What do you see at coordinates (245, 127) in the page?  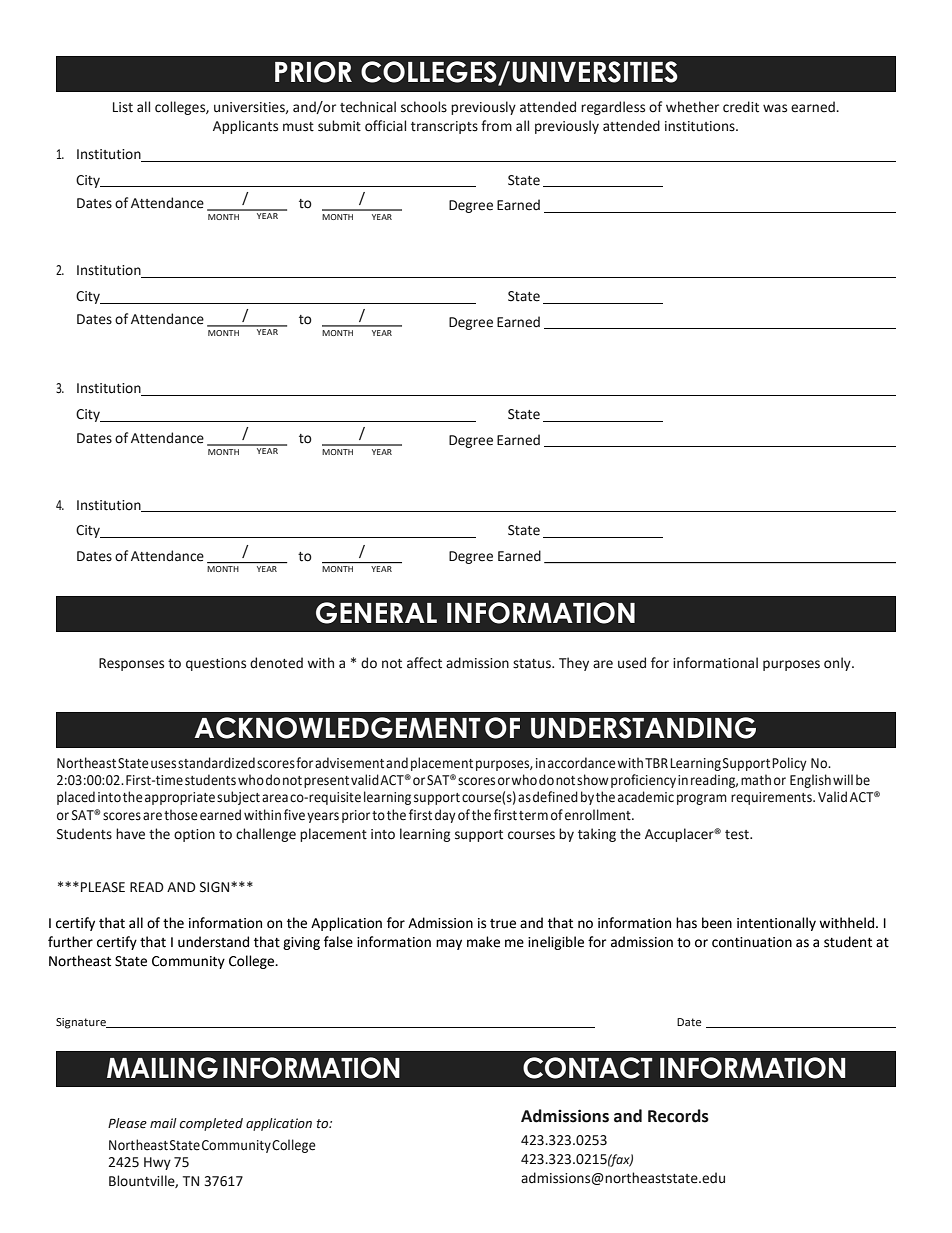 I see `Applicants` at bounding box center [245, 127].
